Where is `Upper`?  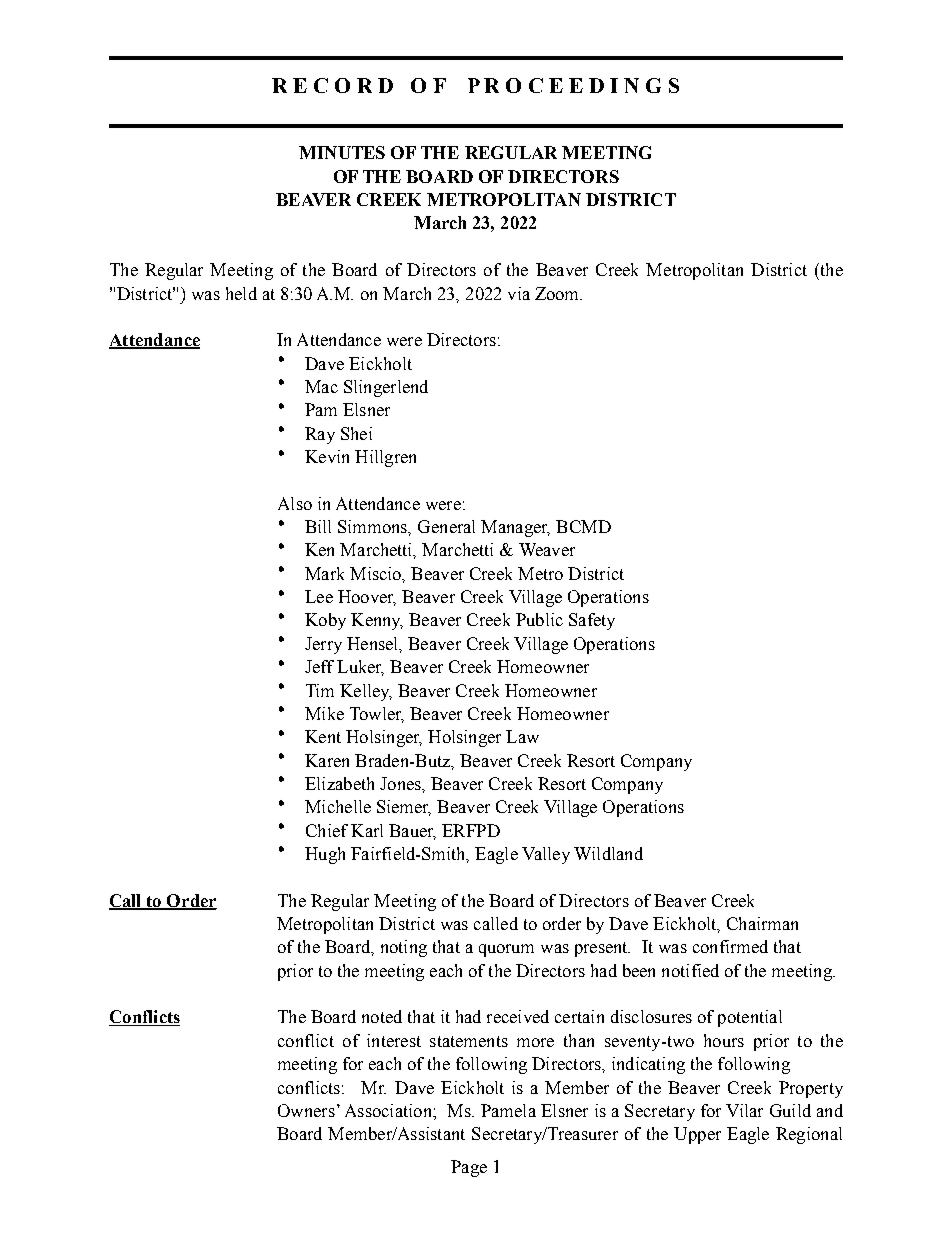 Upper is located at coordinates (697, 1135).
